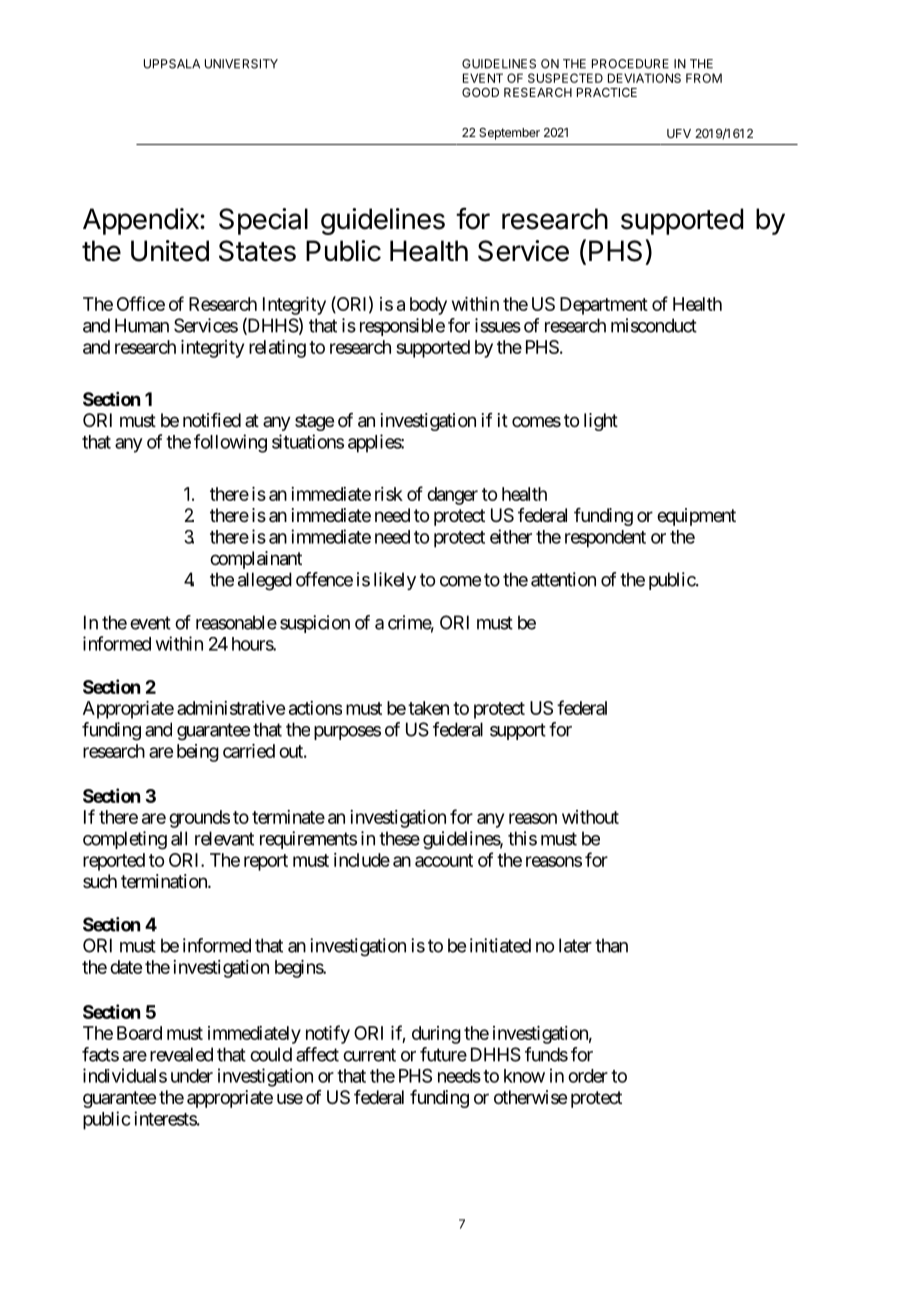 The image size is (924, 1307). I want to click on likely, so click(395, 581).
